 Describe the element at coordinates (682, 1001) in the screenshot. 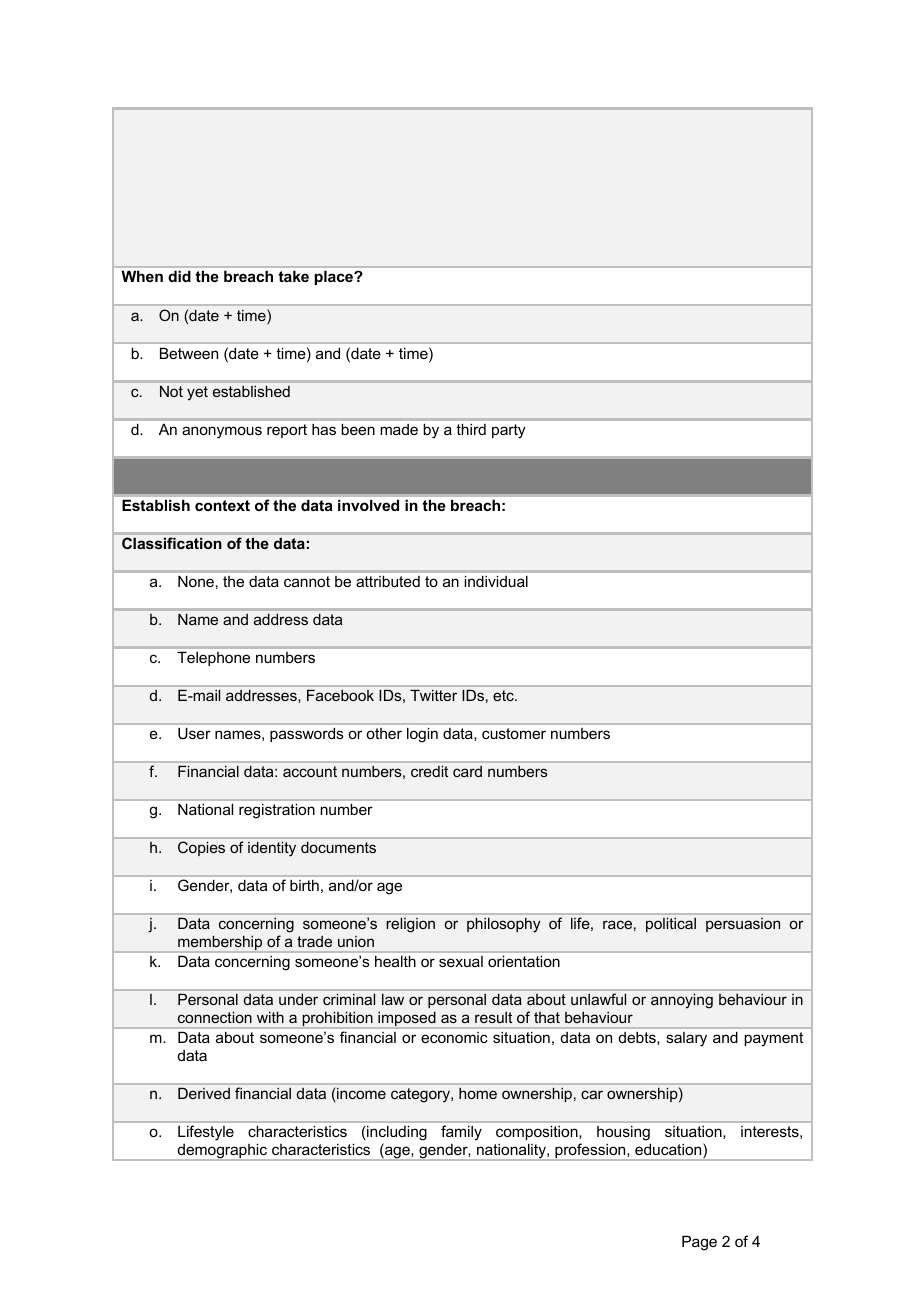

I see `annoying` at that location.
